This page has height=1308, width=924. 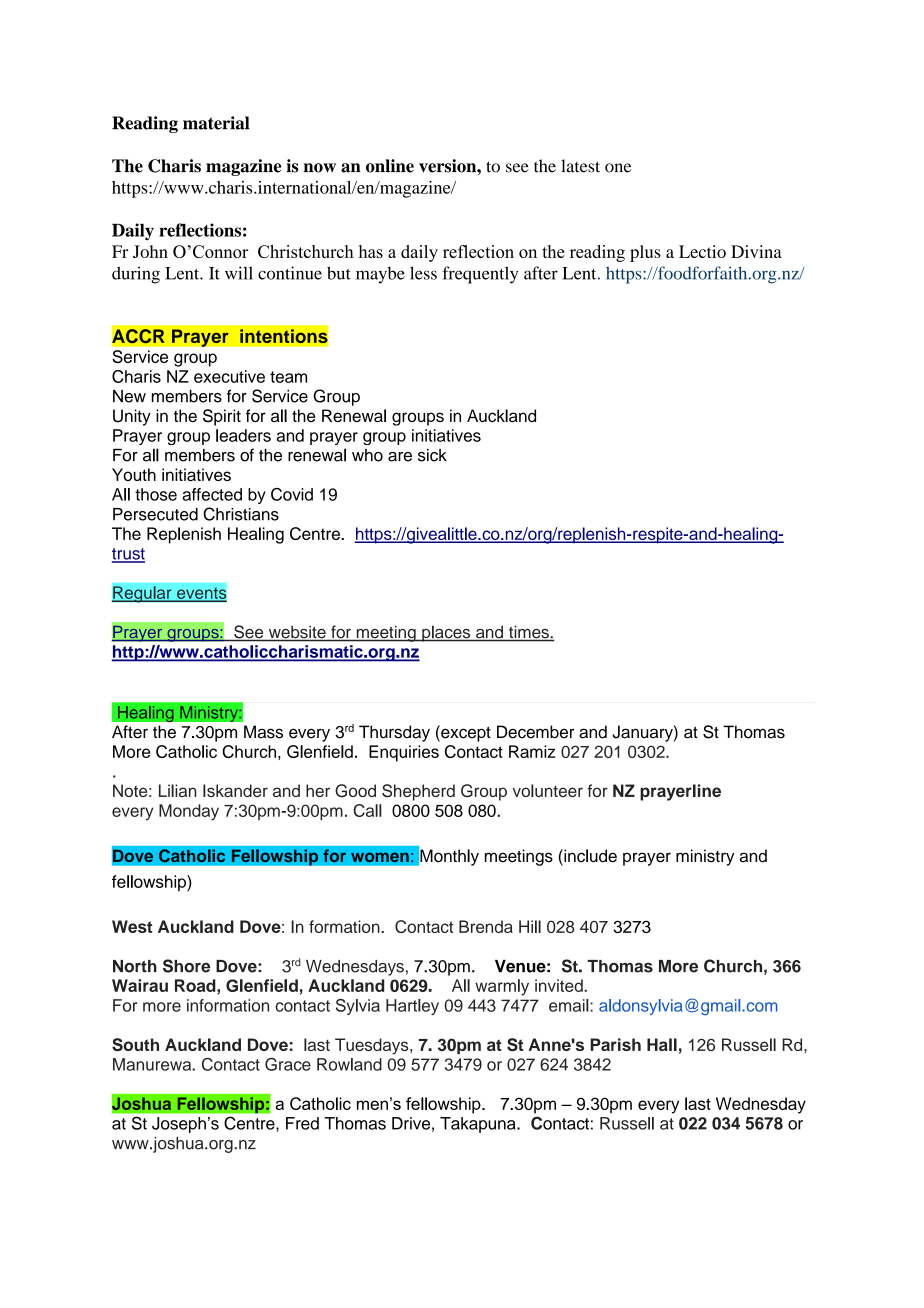 I want to click on Lilian, so click(x=177, y=790).
